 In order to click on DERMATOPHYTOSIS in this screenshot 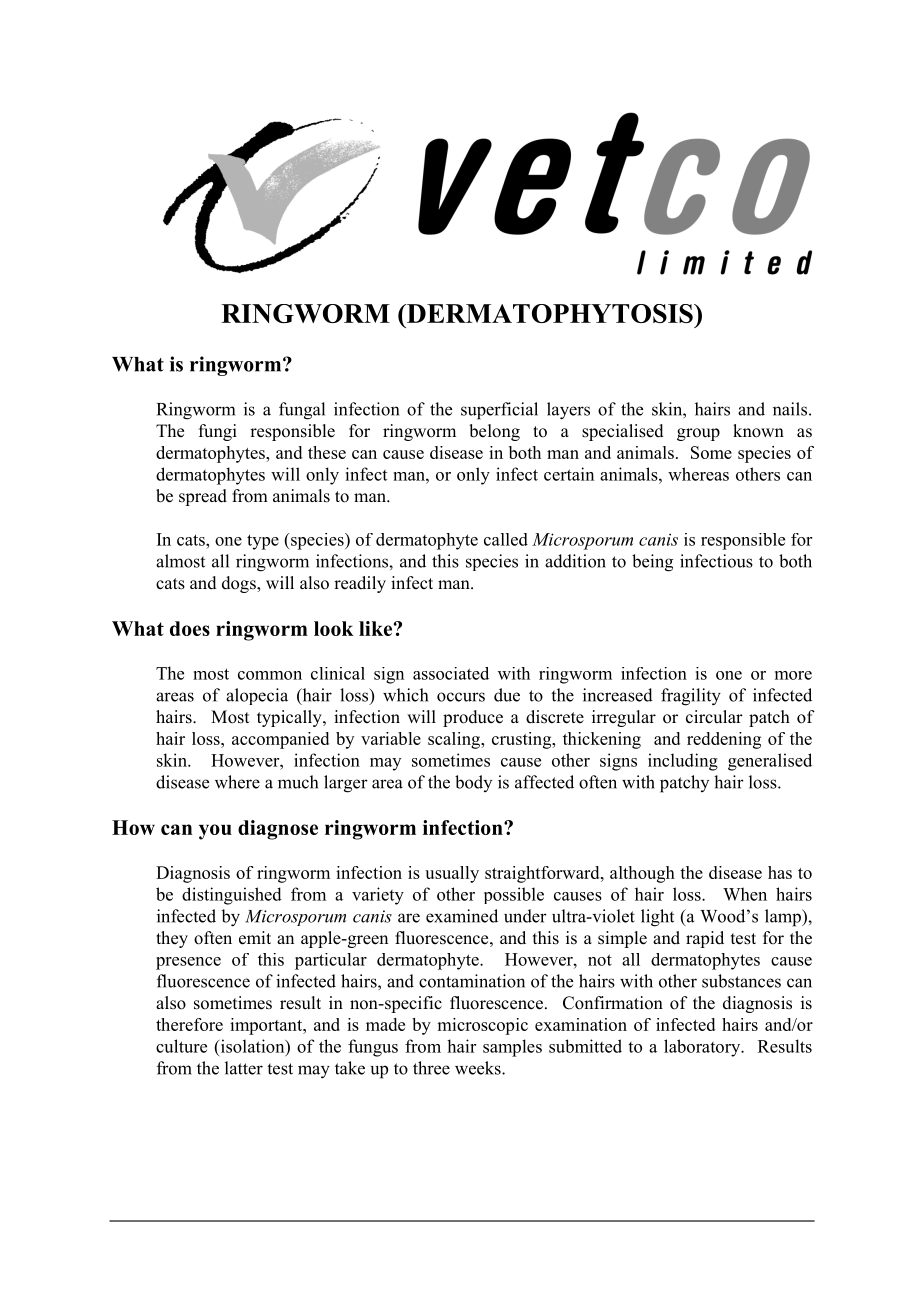, I will do `click(549, 313)`.
